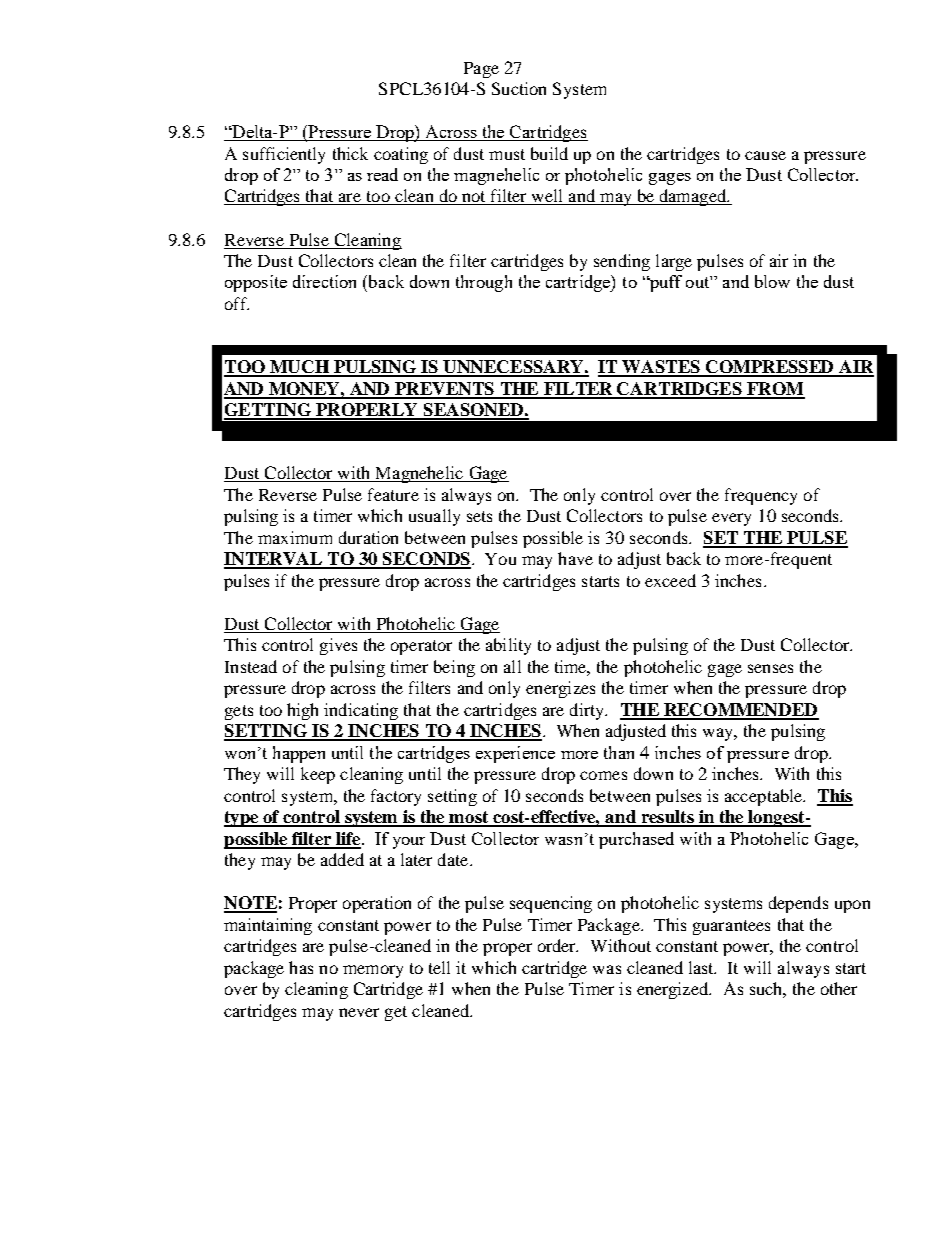 The image size is (952, 1233). Describe the element at coordinates (770, 668) in the image. I see `senses` at that location.
